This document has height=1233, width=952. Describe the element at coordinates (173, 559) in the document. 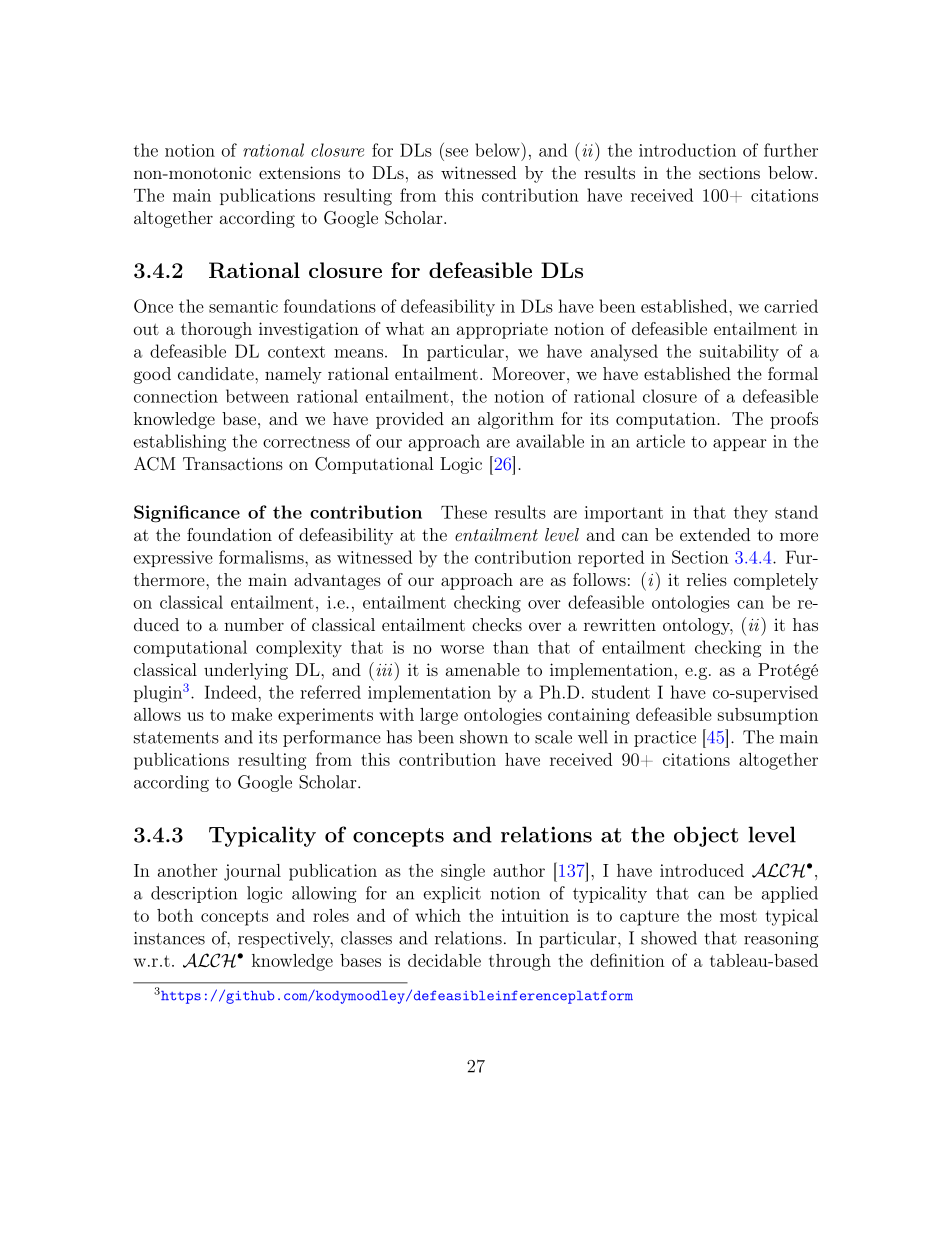

I see `expressive` at that location.
